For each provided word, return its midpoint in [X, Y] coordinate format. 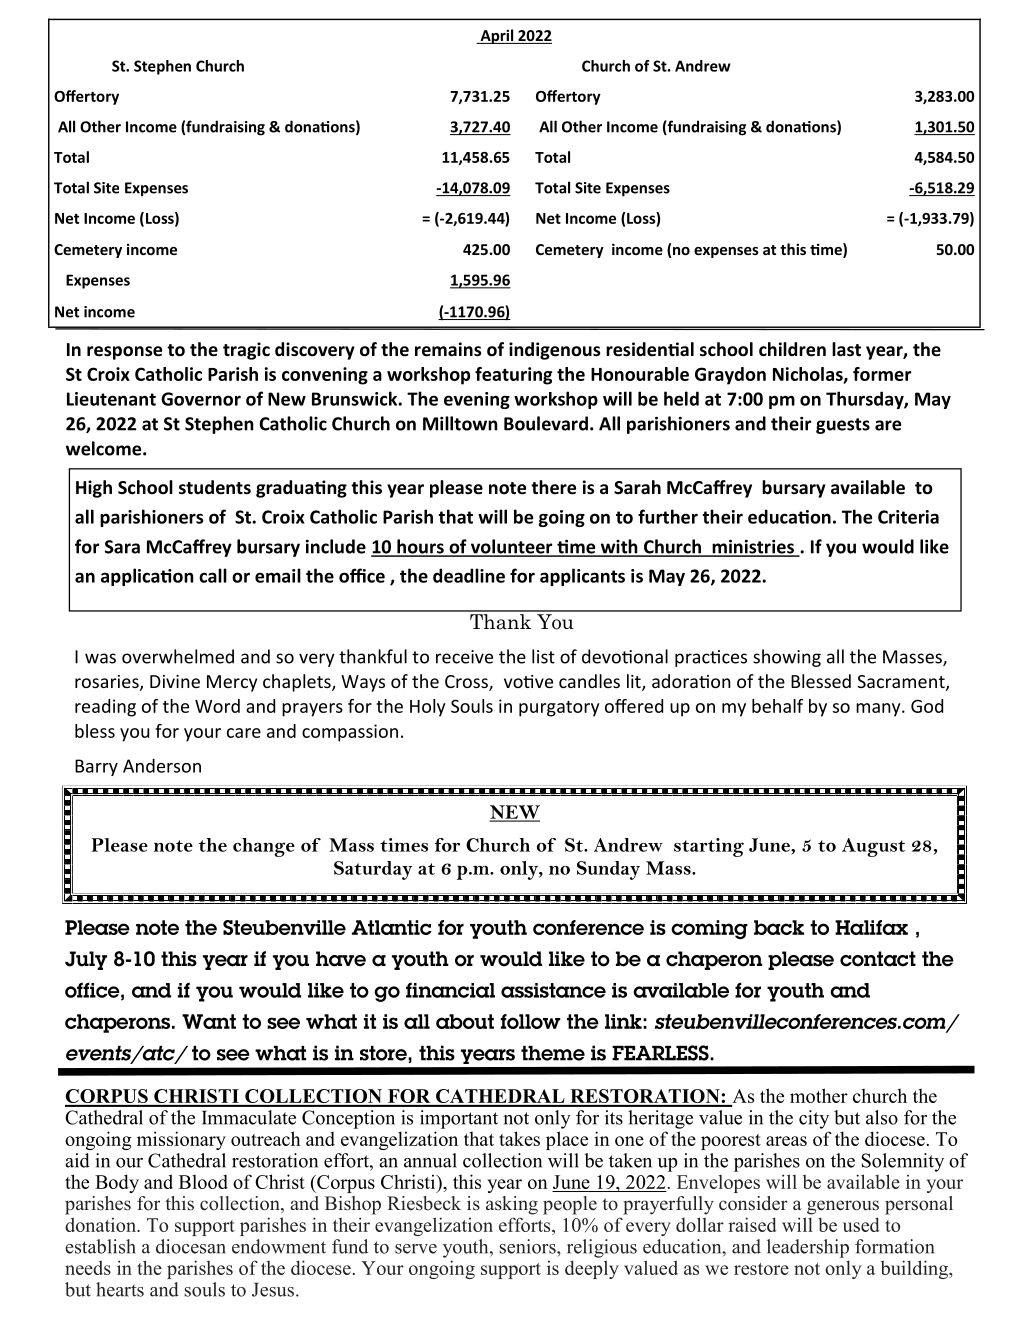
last [846, 349]
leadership [808, 1248]
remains [448, 349]
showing [787, 658]
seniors [528, 1246]
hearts [120, 1289]
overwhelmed [178, 656]
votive [528, 681]
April [496, 36]
